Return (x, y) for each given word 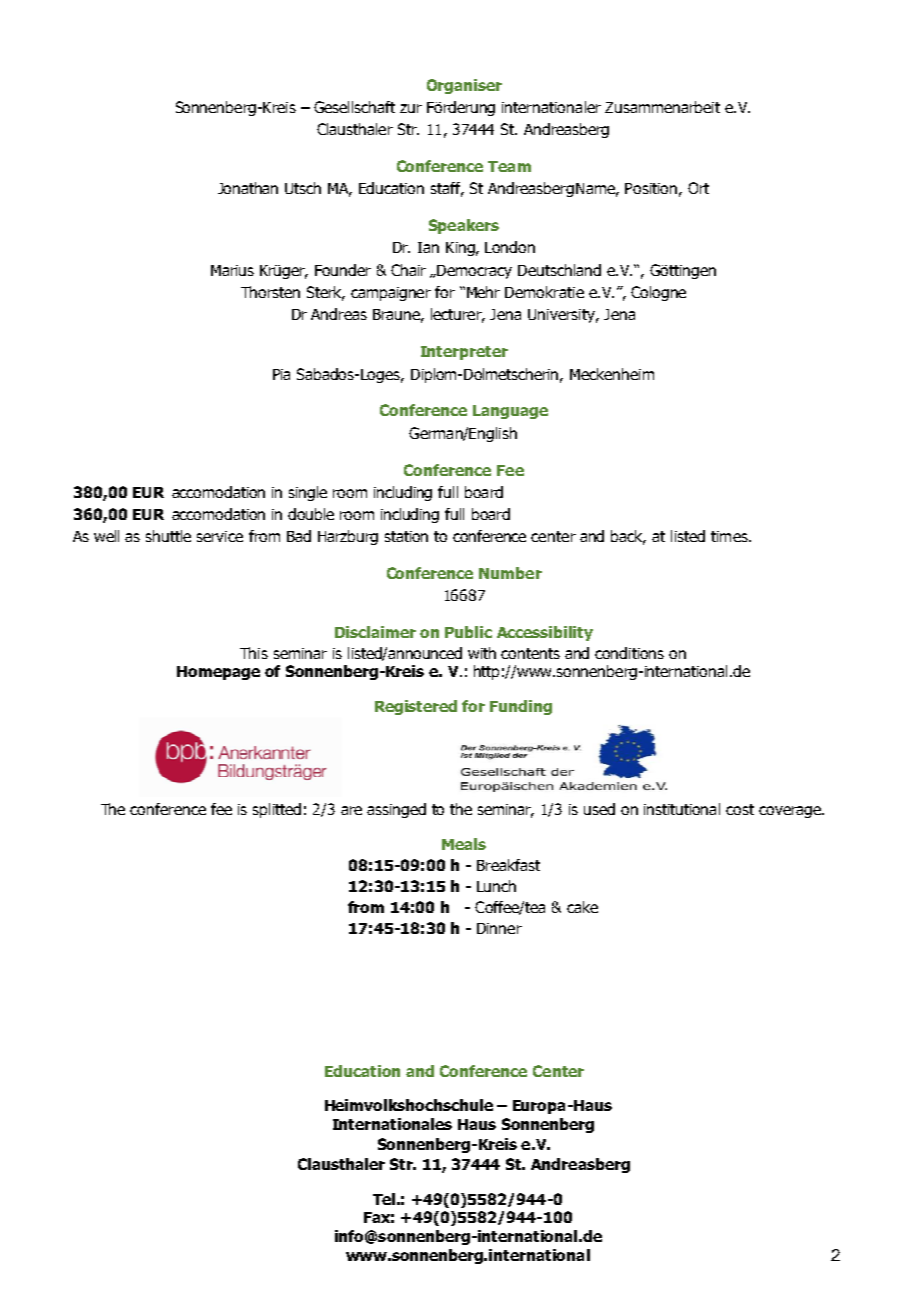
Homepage (218, 673)
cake (582, 907)
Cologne (658, 293)
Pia (281, 374)
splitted (277, 810)
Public (468, 632)
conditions (629, 653)
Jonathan (248, 188)
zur (411, 108)
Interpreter (464, 353)
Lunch (496, 886)
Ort (698, 188)
